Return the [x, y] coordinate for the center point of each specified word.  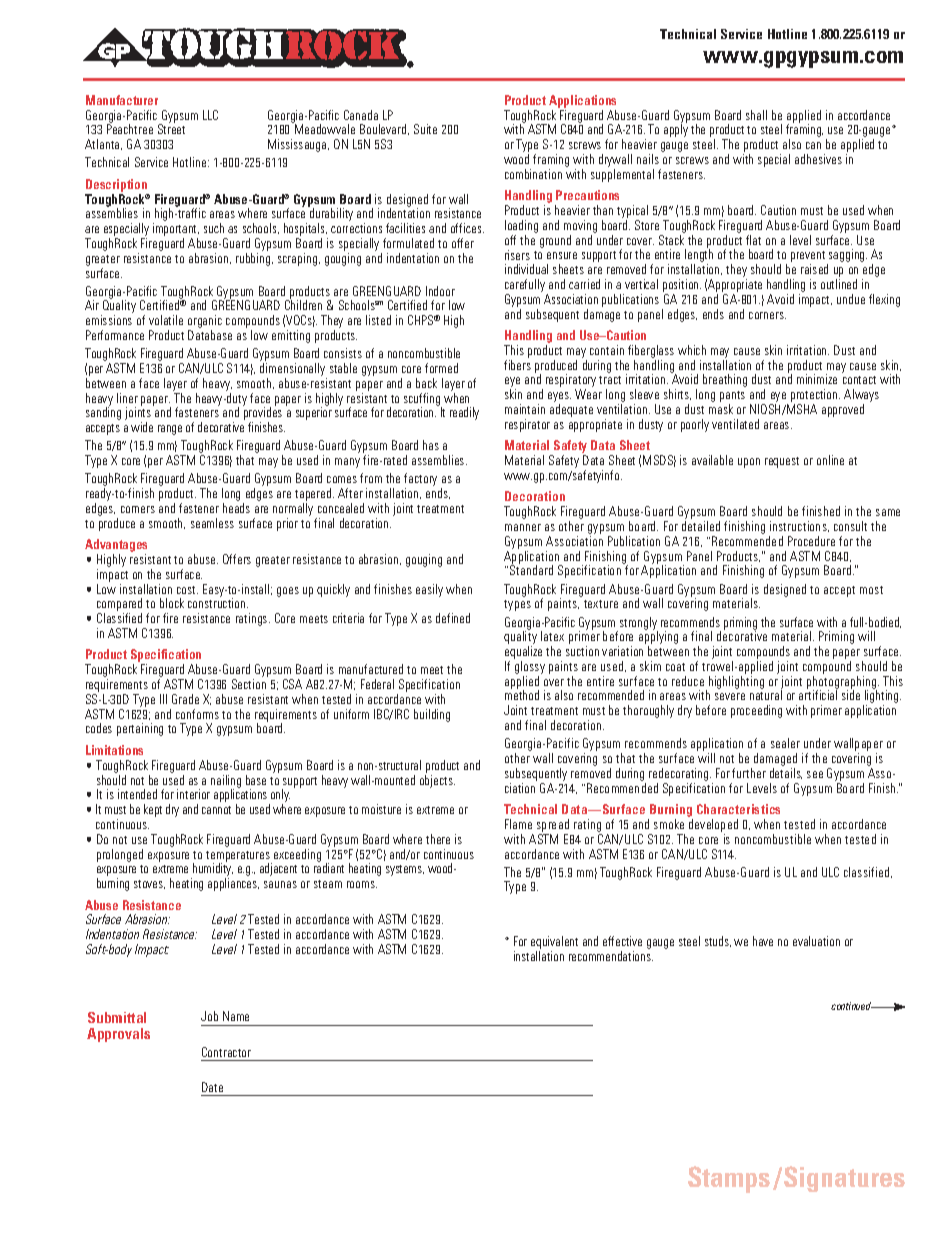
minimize [817, 379]
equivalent [554, 942]
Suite [425, 129]
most [871, 590]
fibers [517, 365]
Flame [518, 824]
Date [212, 1087]
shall [756, 115]
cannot [216, 810]
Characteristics [738, 809]
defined [453, 618]
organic [205, 323]
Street [171, 129]
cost [187, 590]
